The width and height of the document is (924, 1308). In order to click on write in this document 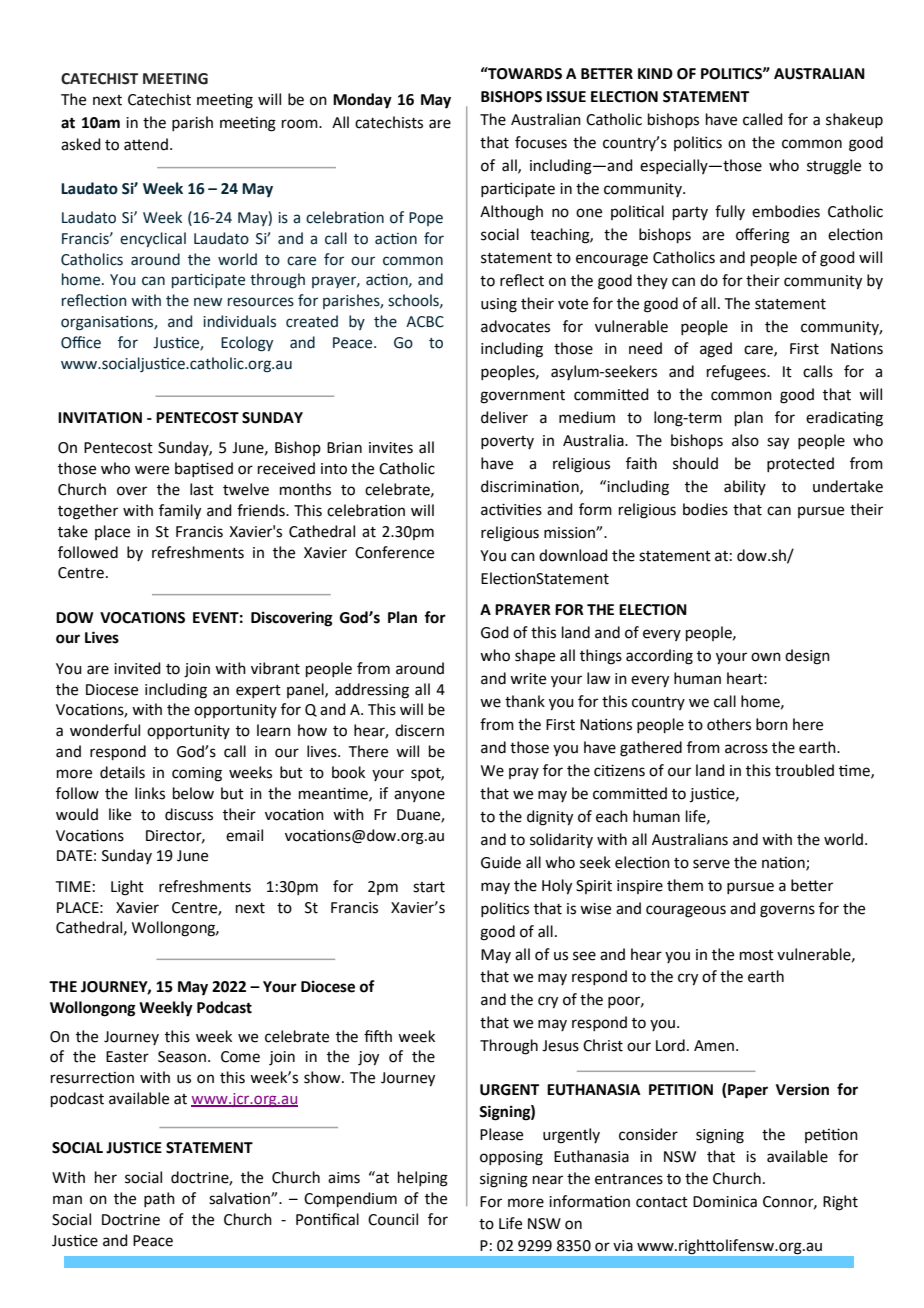, I will do `click(528, 679)`.
